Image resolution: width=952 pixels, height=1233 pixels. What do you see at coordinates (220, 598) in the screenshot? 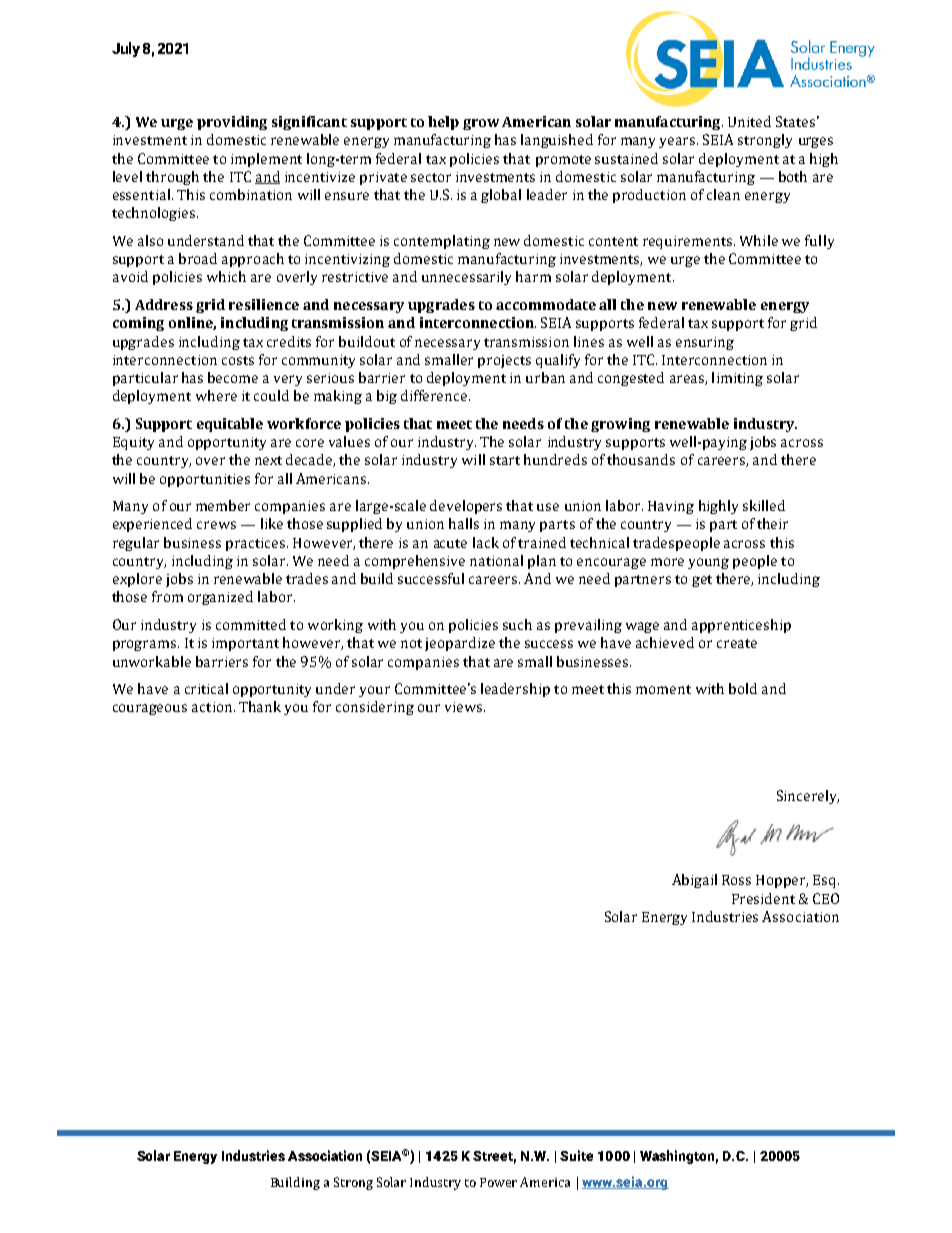
I see `organized` at bounding box center [220, 598].
